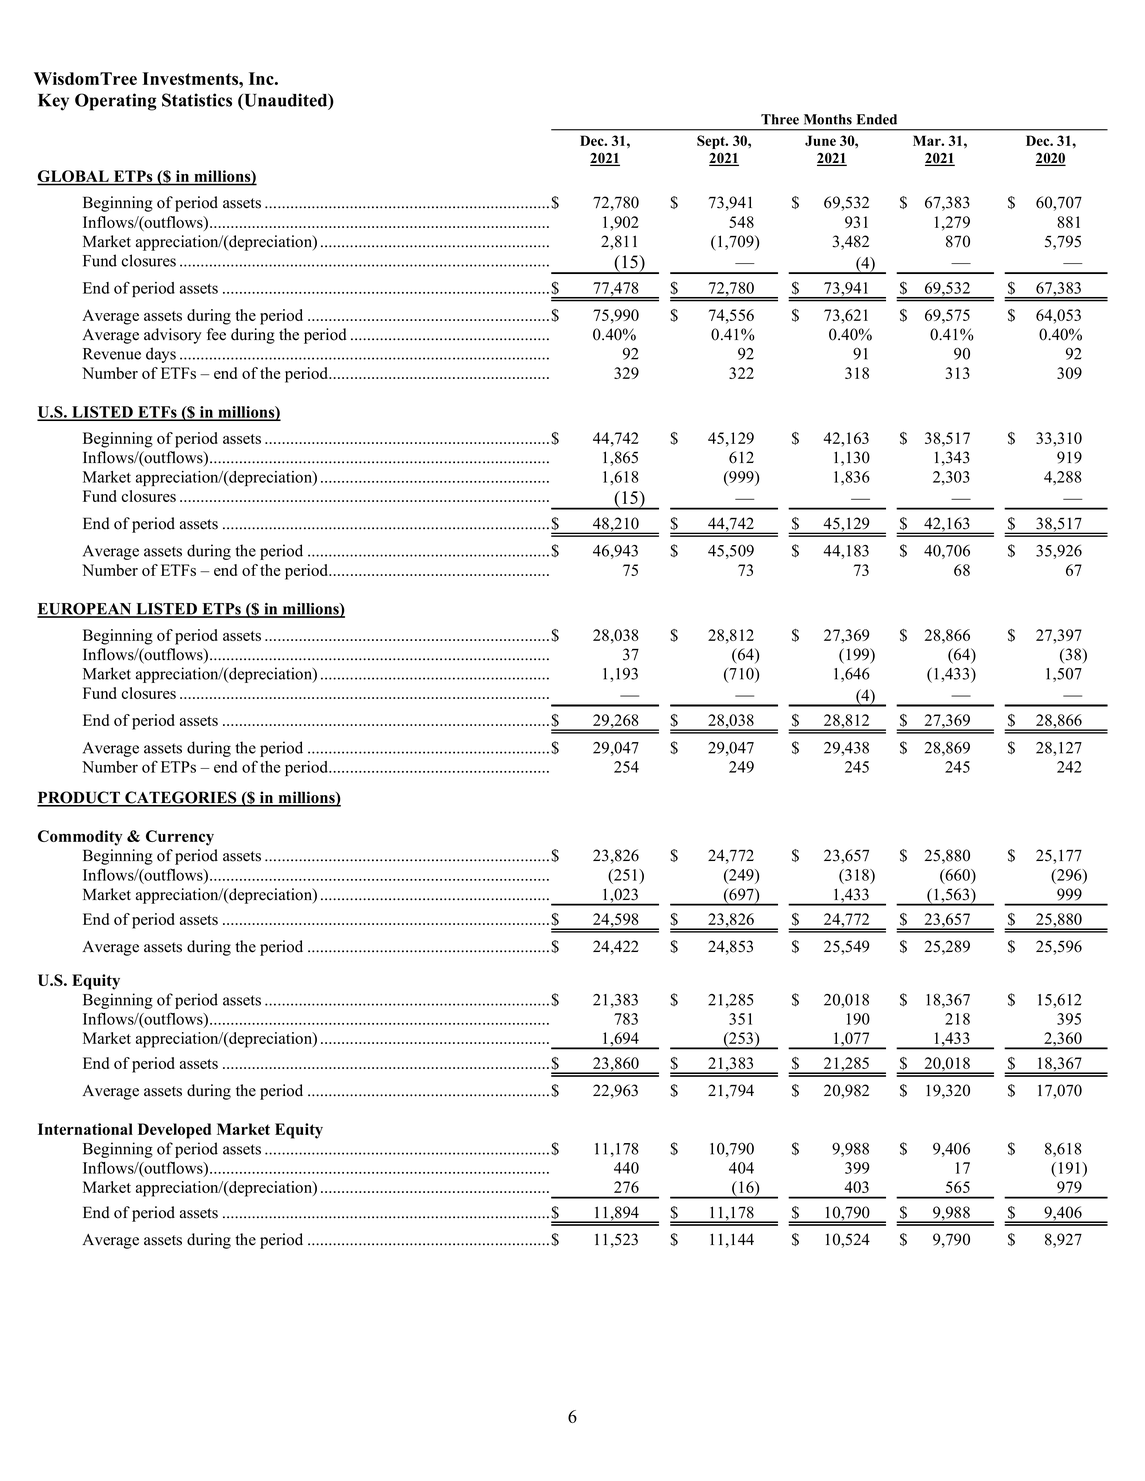 This screenshot has height=1481, width=1145. Describe the element at coordinates (180, 838) in the screenshot. I see `Currency` at that location.
